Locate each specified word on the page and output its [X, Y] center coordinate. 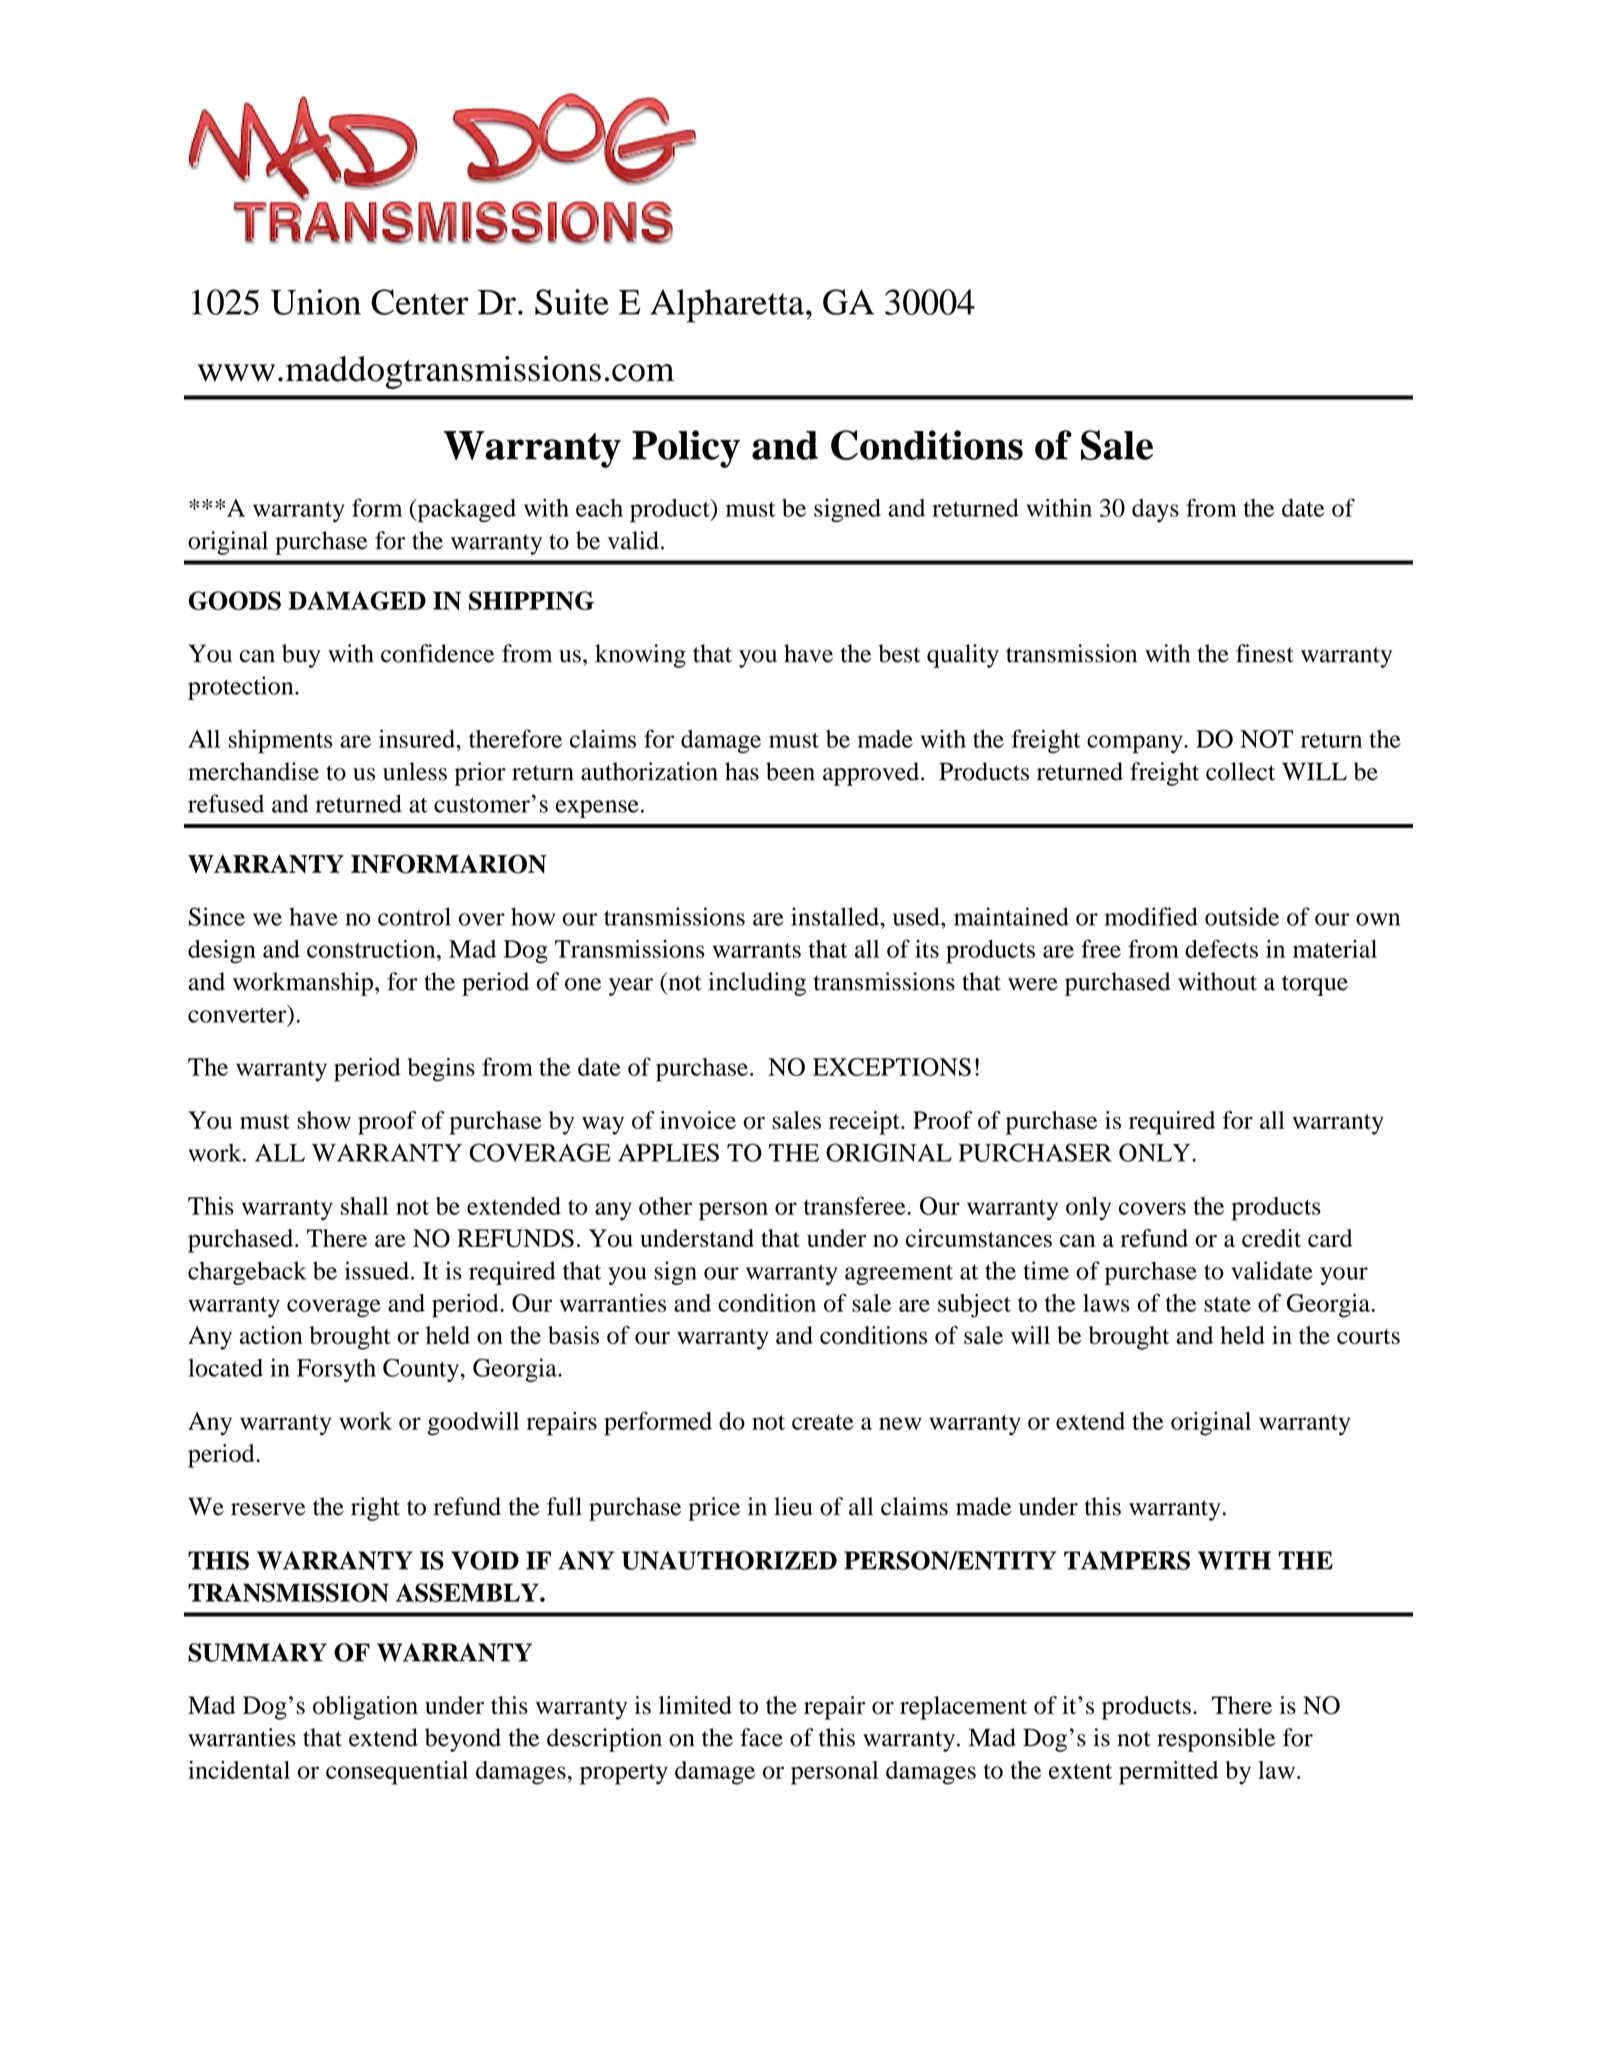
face [761, 1737]
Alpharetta [728, 306]
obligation [365, 1708]
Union [316, 302]
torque [1315, 985]
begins [441, 1070]
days [1155, 510]
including [757, 984]
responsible [1216, 1740]
